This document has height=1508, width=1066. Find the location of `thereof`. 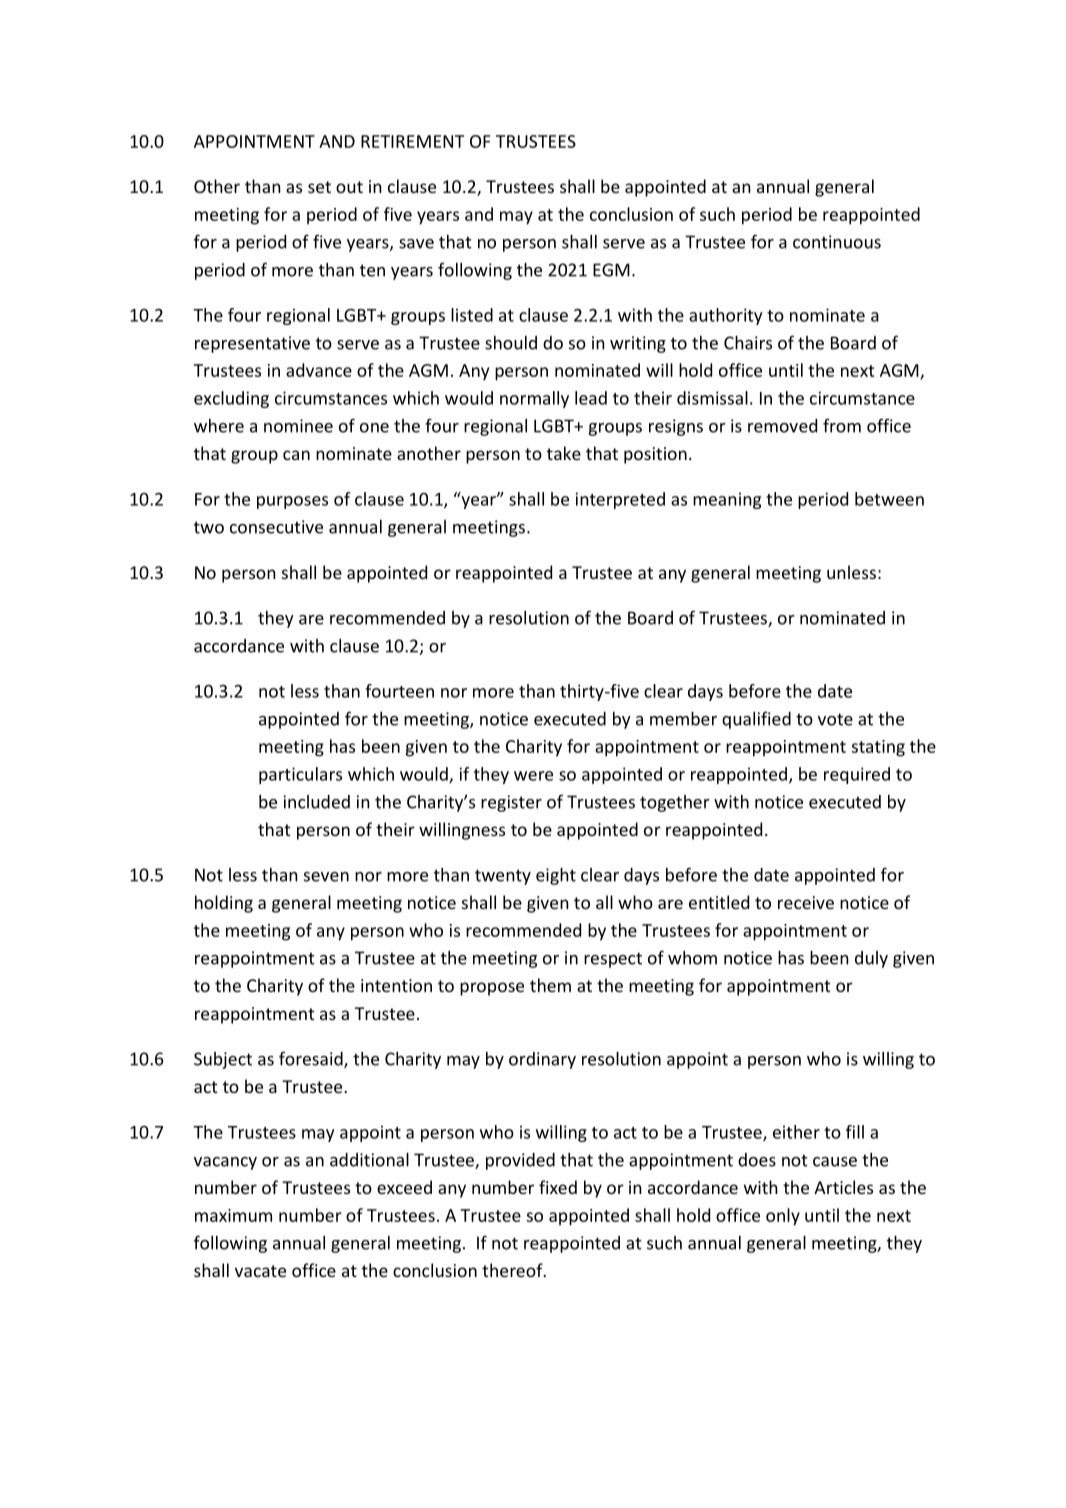

thereof is located at coordinates (513, 1270).
